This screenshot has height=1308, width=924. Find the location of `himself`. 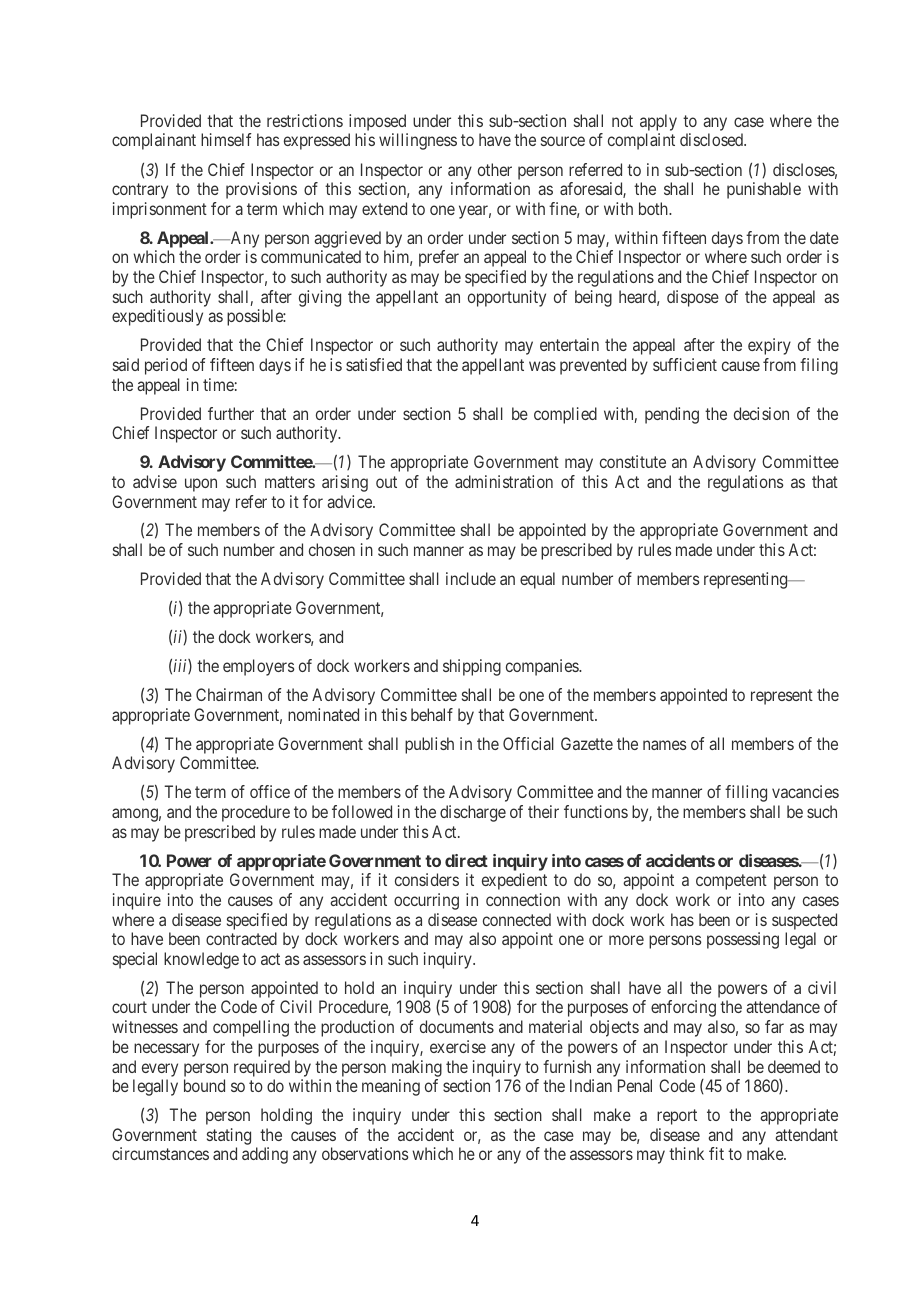

himself is located at coordinates (226, 139).
